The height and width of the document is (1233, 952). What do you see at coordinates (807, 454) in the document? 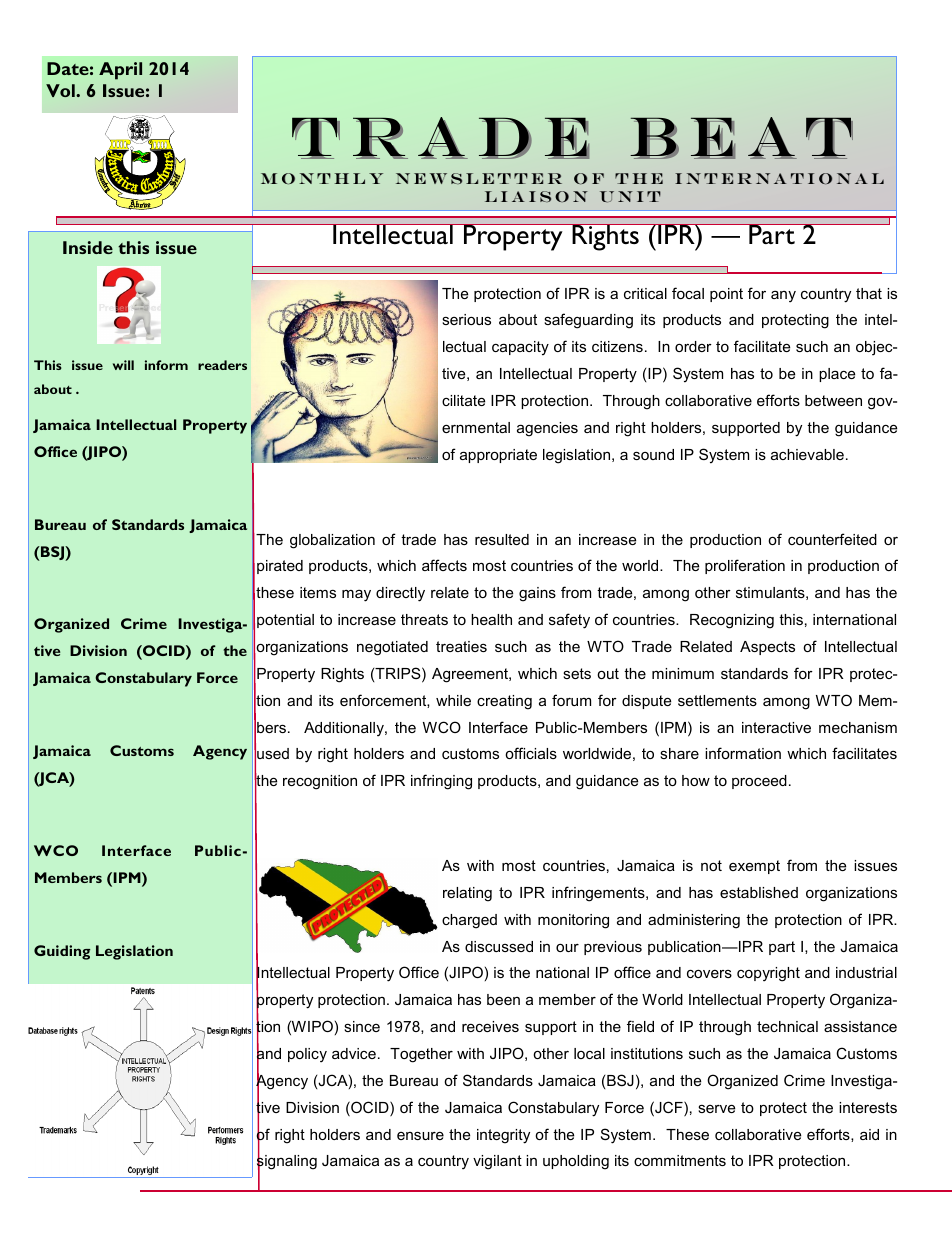
I see `achievable` at bounding box center [807, 454].
